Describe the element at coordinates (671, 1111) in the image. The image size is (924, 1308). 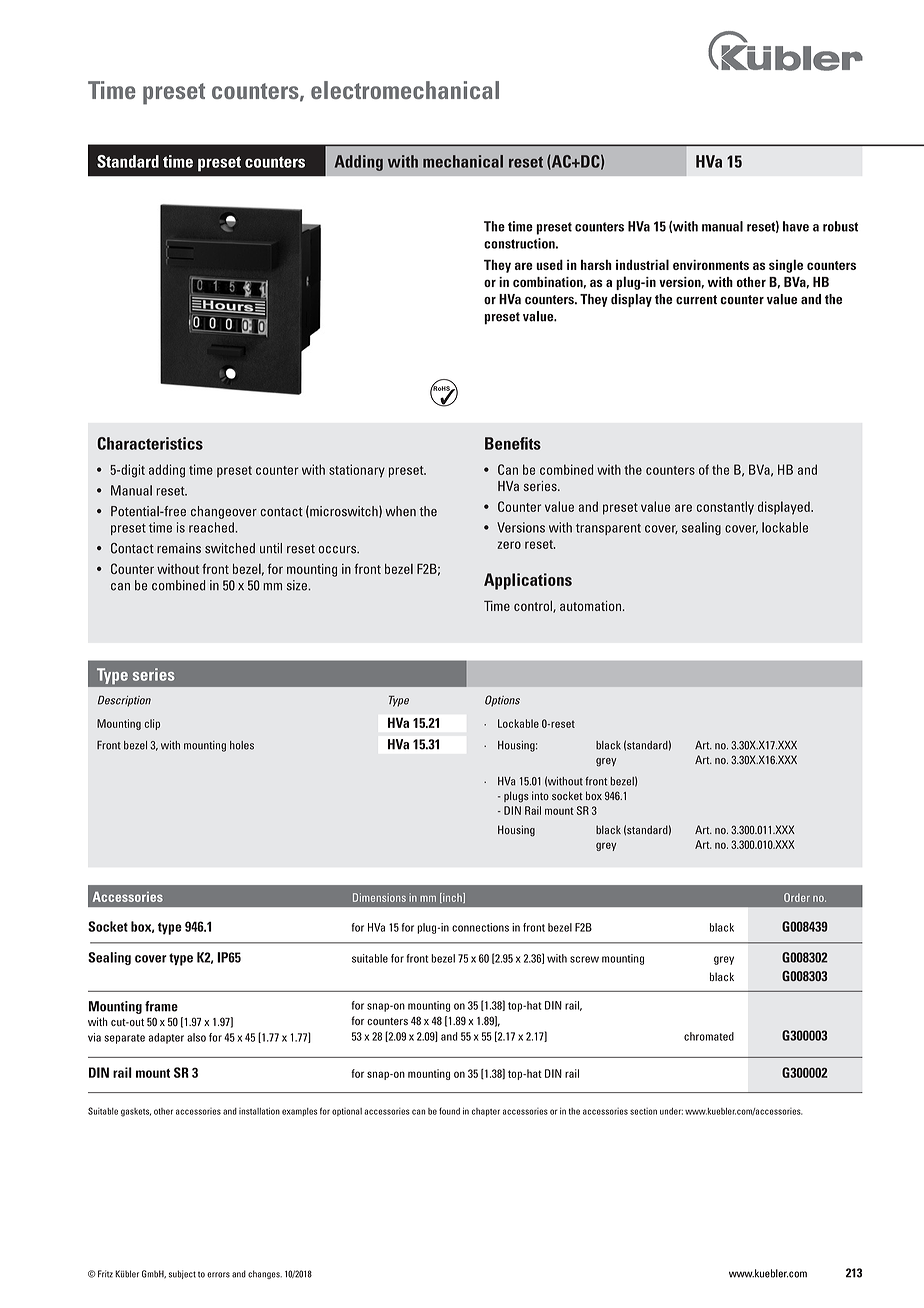
I see `under` at that location.
